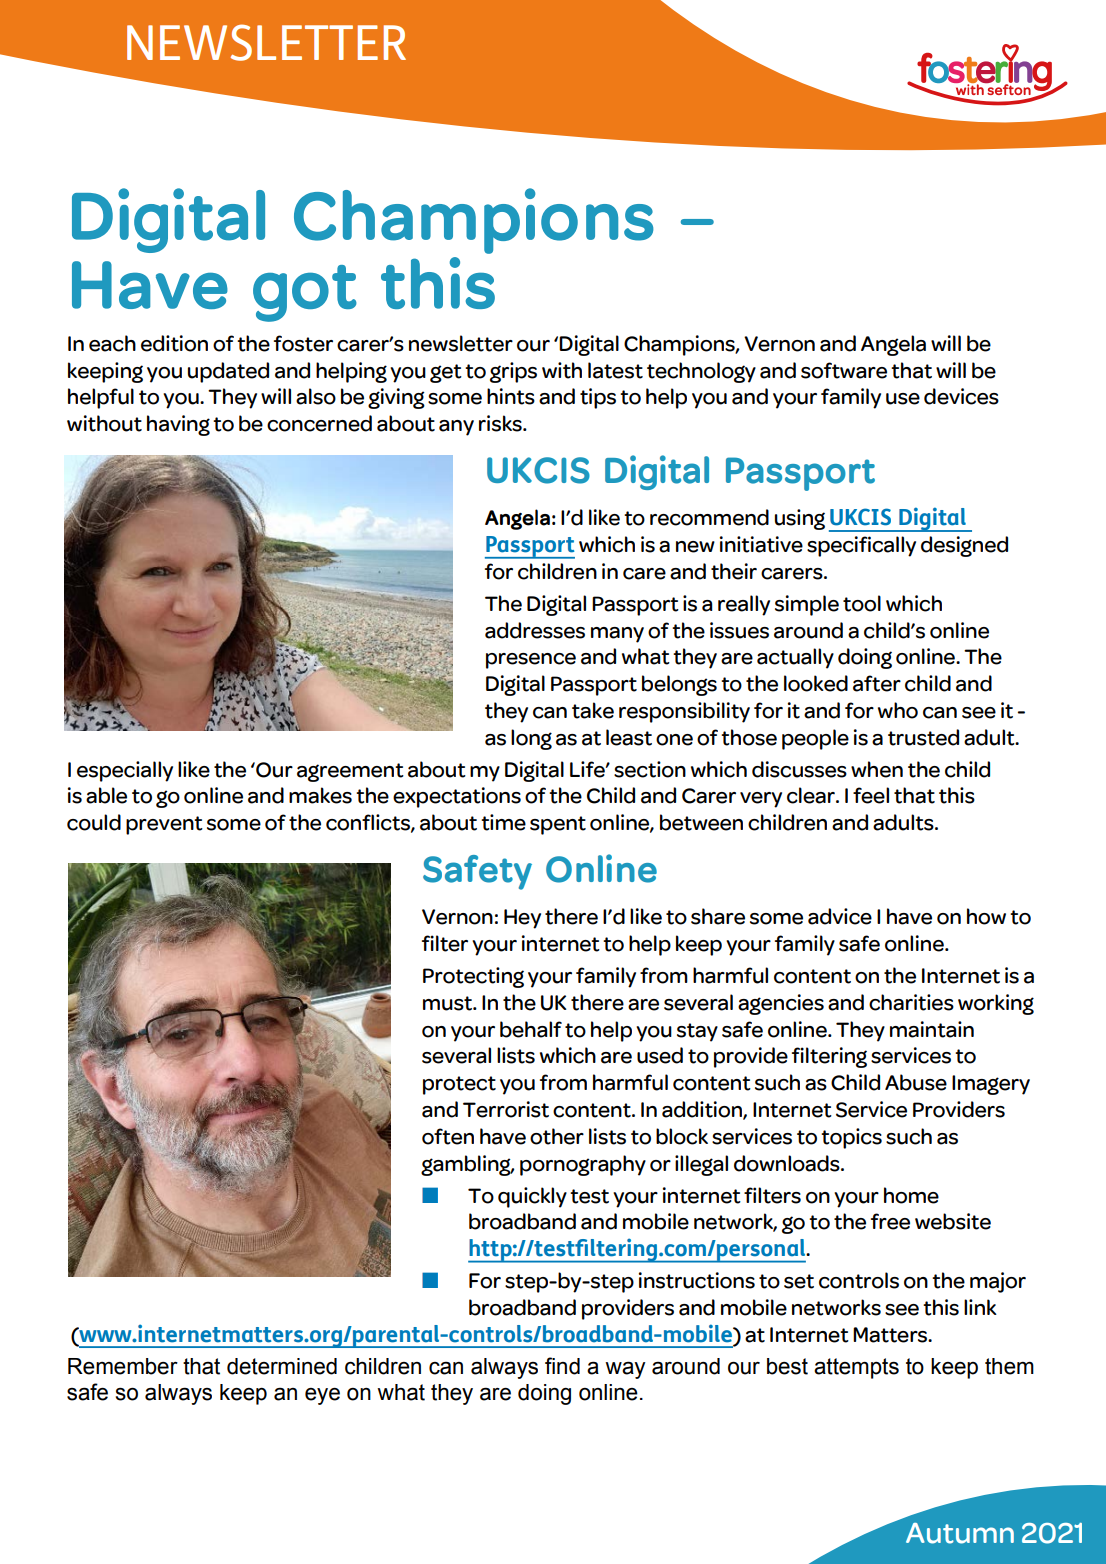  What do you see at coordinates (557, 1136) in the screenshot?
I see `other` at bounding box center [557, 1136].
